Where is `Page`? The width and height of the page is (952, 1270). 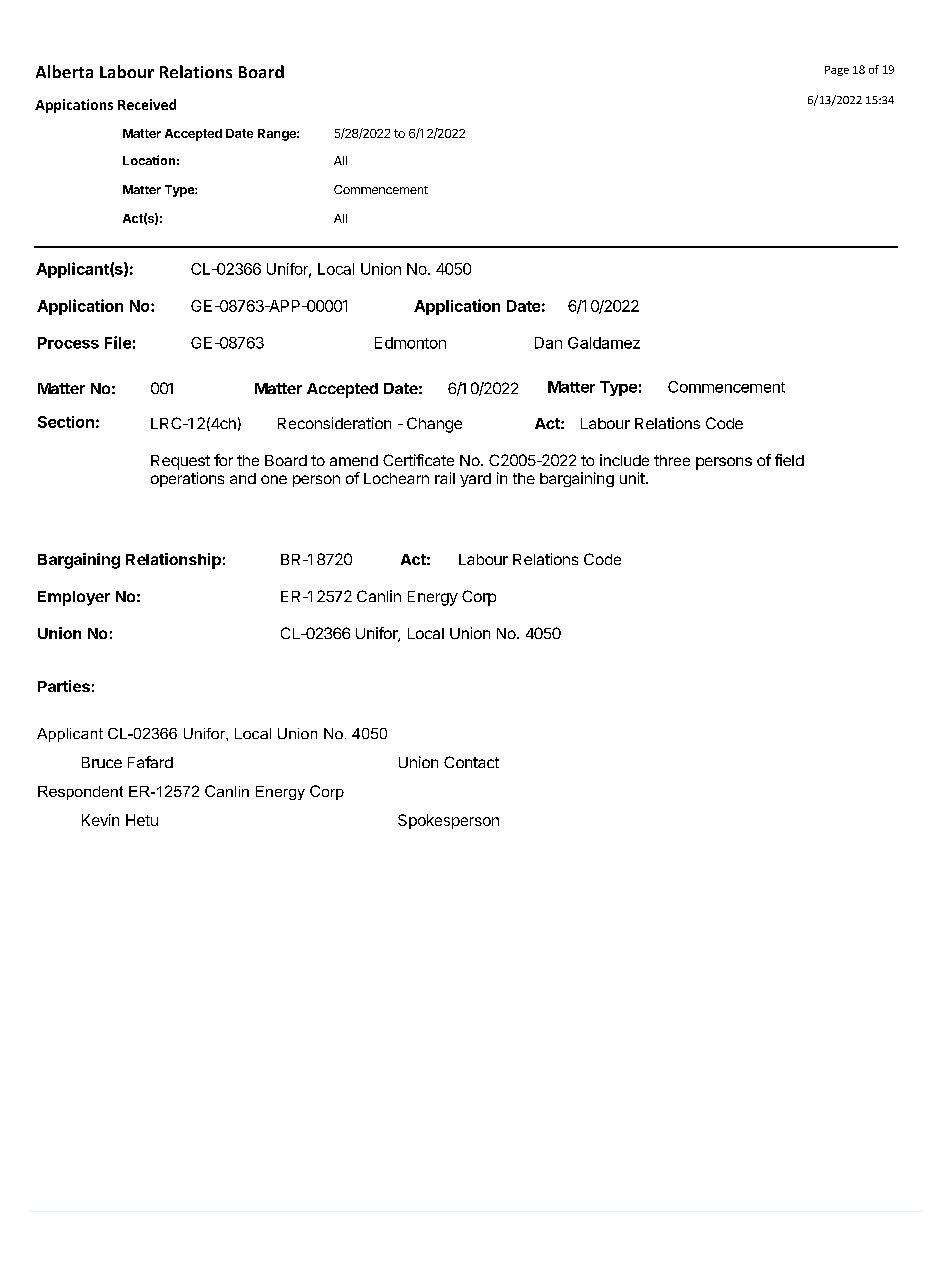
Page is located at coordinates (837, 71).
